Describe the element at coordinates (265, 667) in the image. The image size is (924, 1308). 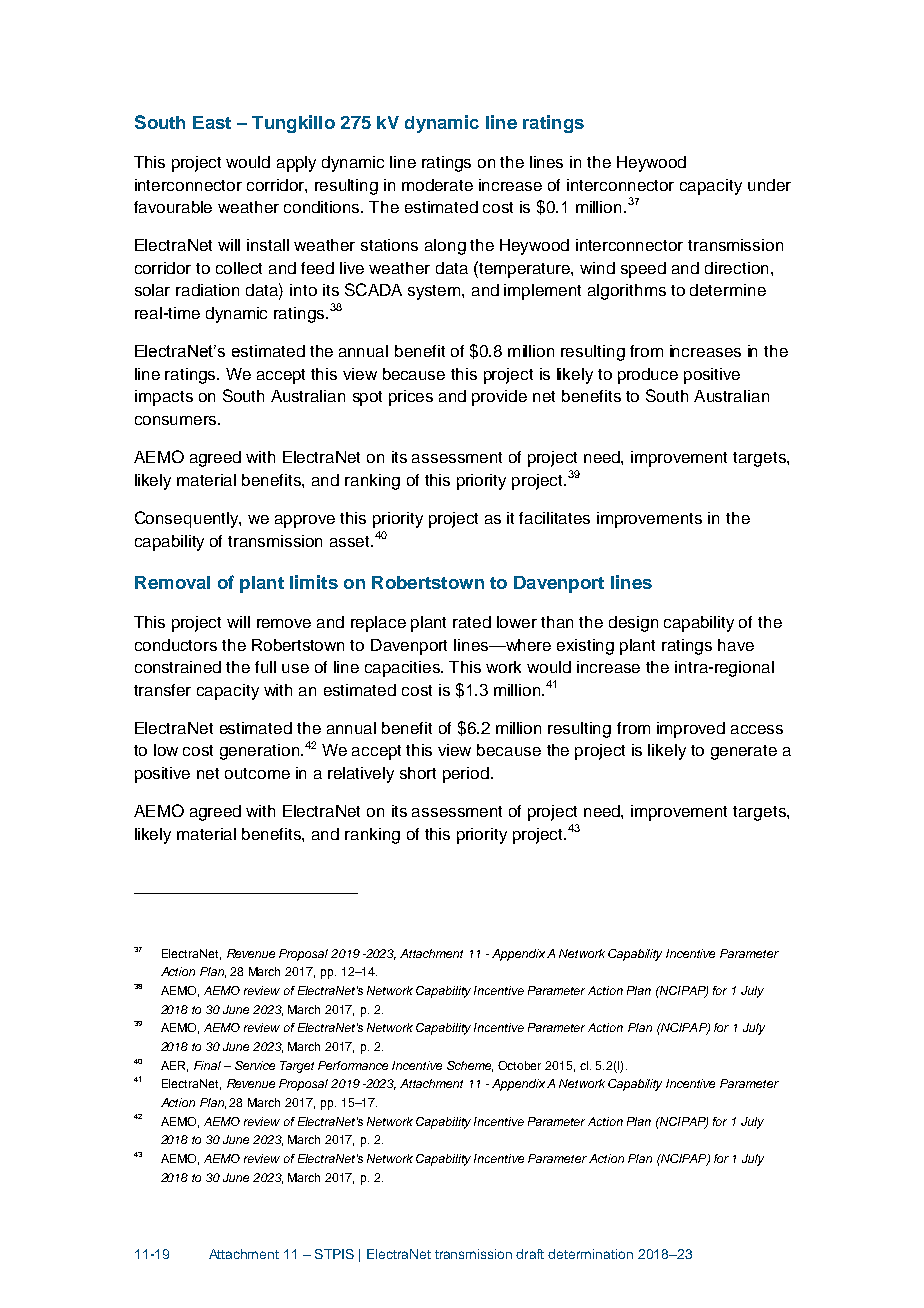
I see `full` at that location.
